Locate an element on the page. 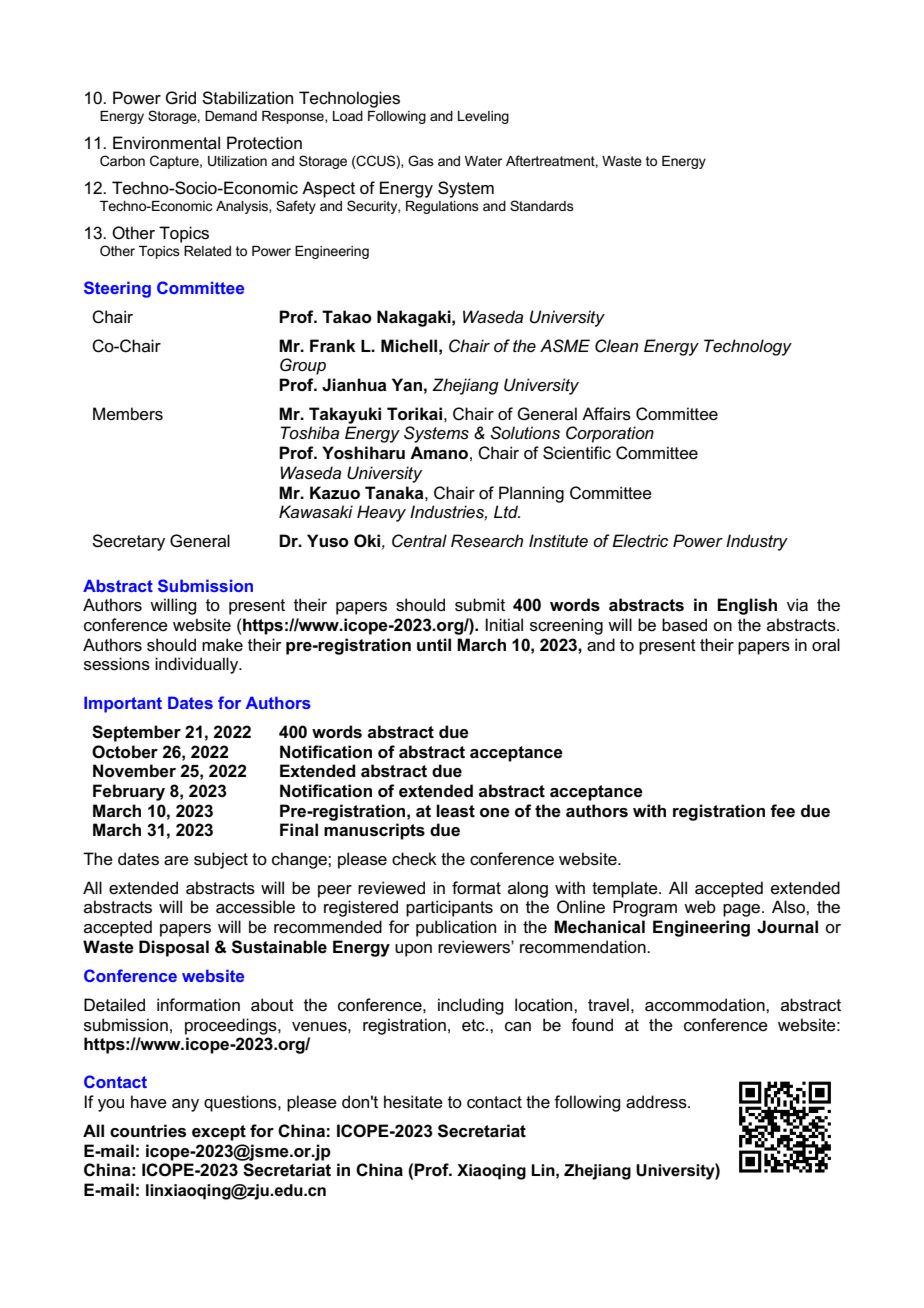 The width and height of the image is (924, 1308). English is located at coordinates (747, 606).
